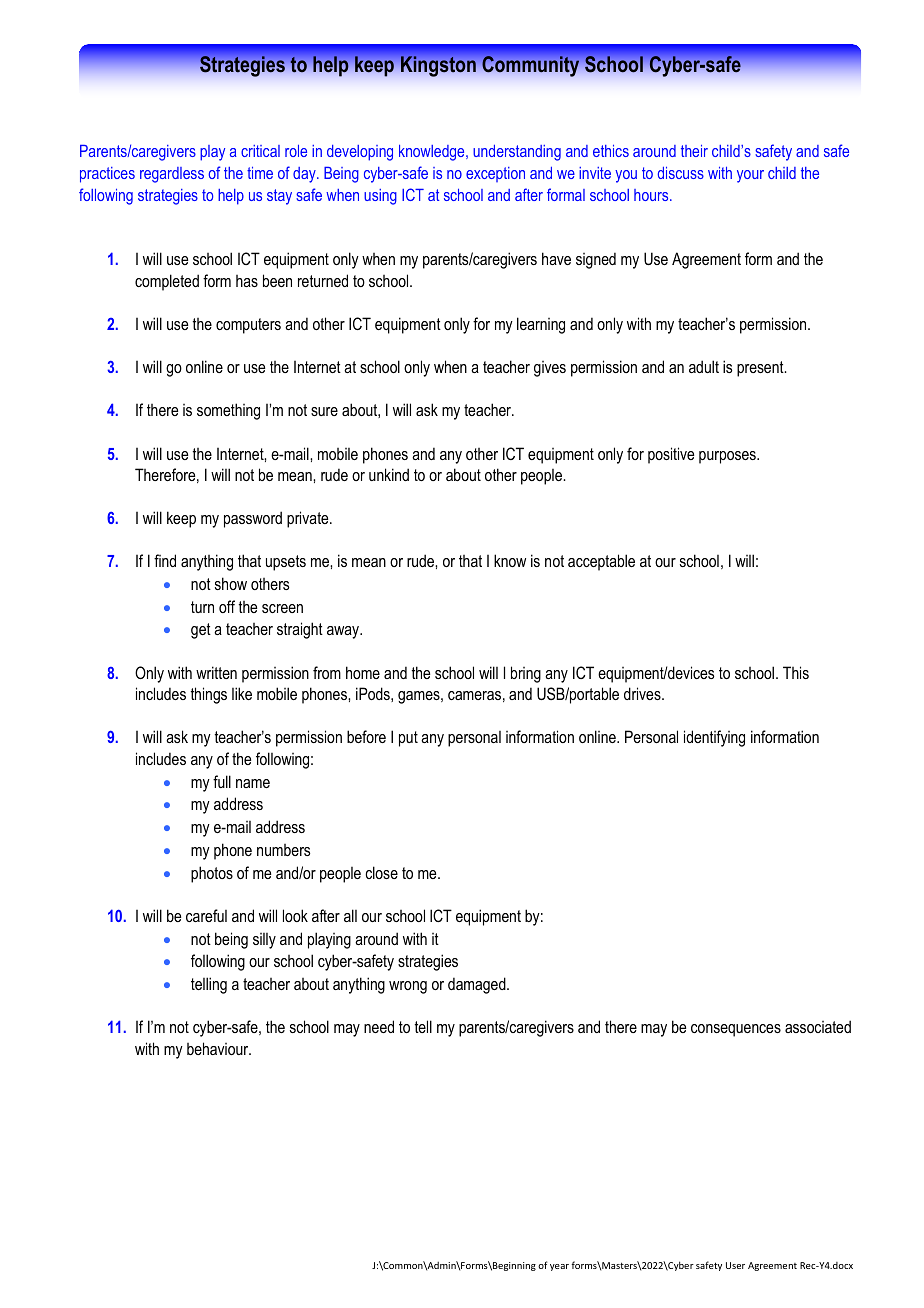 The width and height of the image is (924, 1308). What do you see at coordinates (172, 175) in the image?
I see `regardless` at bounding box center [172, 175].
